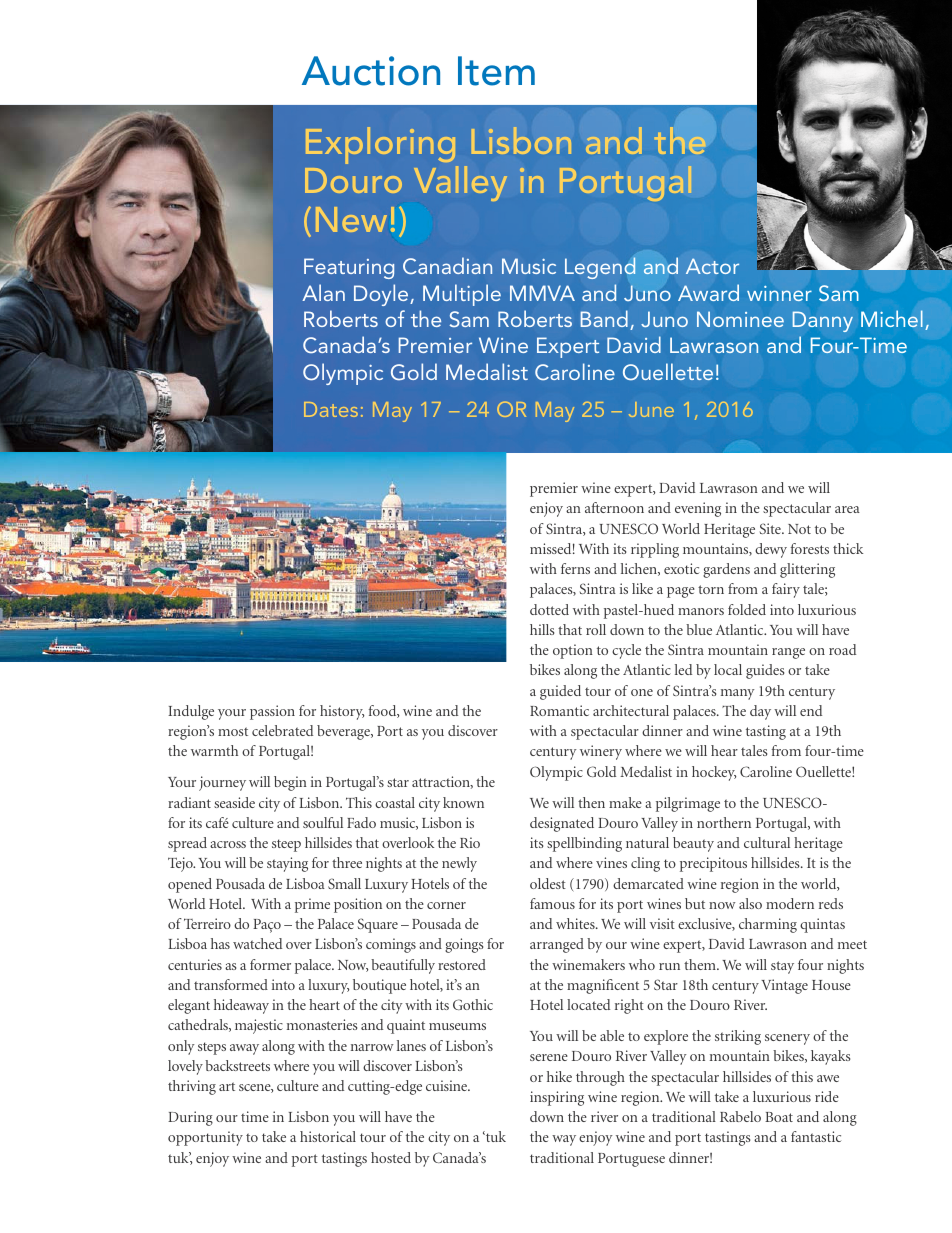 Image resolution: width=952 pixels, height=1233 pixels. What do you see at coordinates (371, 71) in the screenshot?
I see `Auction` at bounding box center [371, 71].
